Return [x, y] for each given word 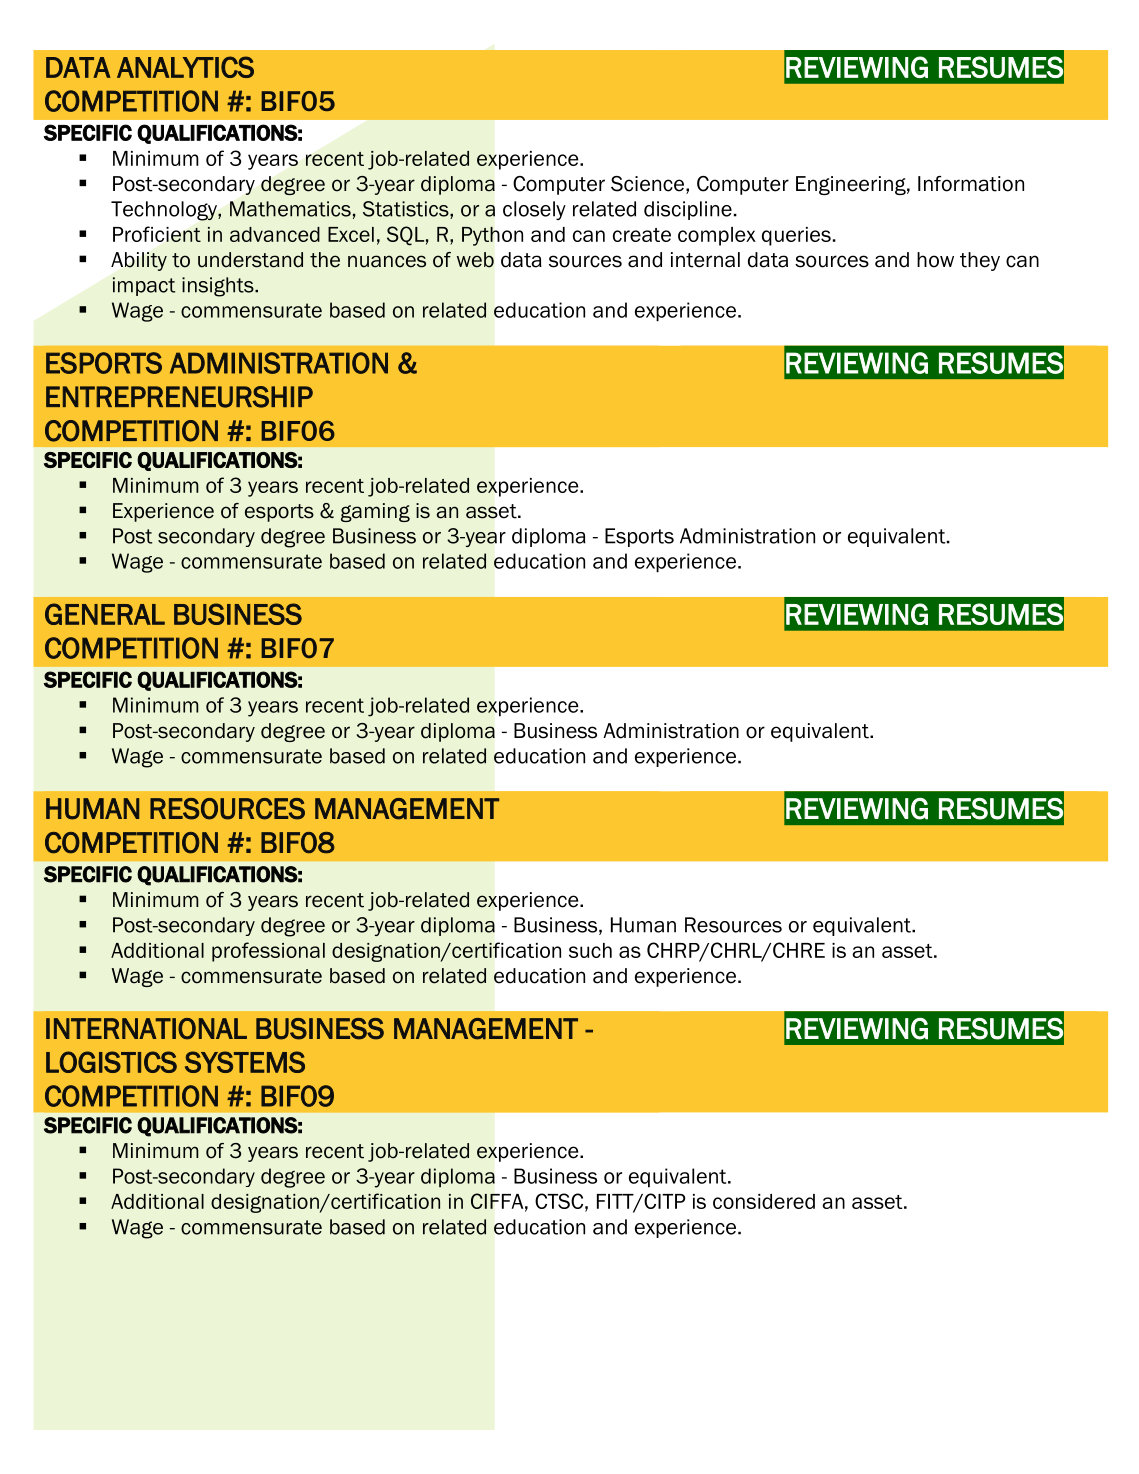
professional [268, 952]
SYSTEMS [245, 1062]
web [475, 260]
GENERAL [105, 614]
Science [649, 185]
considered [764, 1201]
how [935, 260]
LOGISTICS [111, 1062]
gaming [375, 512]
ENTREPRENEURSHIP [179, 397]
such [590, 950]
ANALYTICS [185, 67]
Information [971, 184]
